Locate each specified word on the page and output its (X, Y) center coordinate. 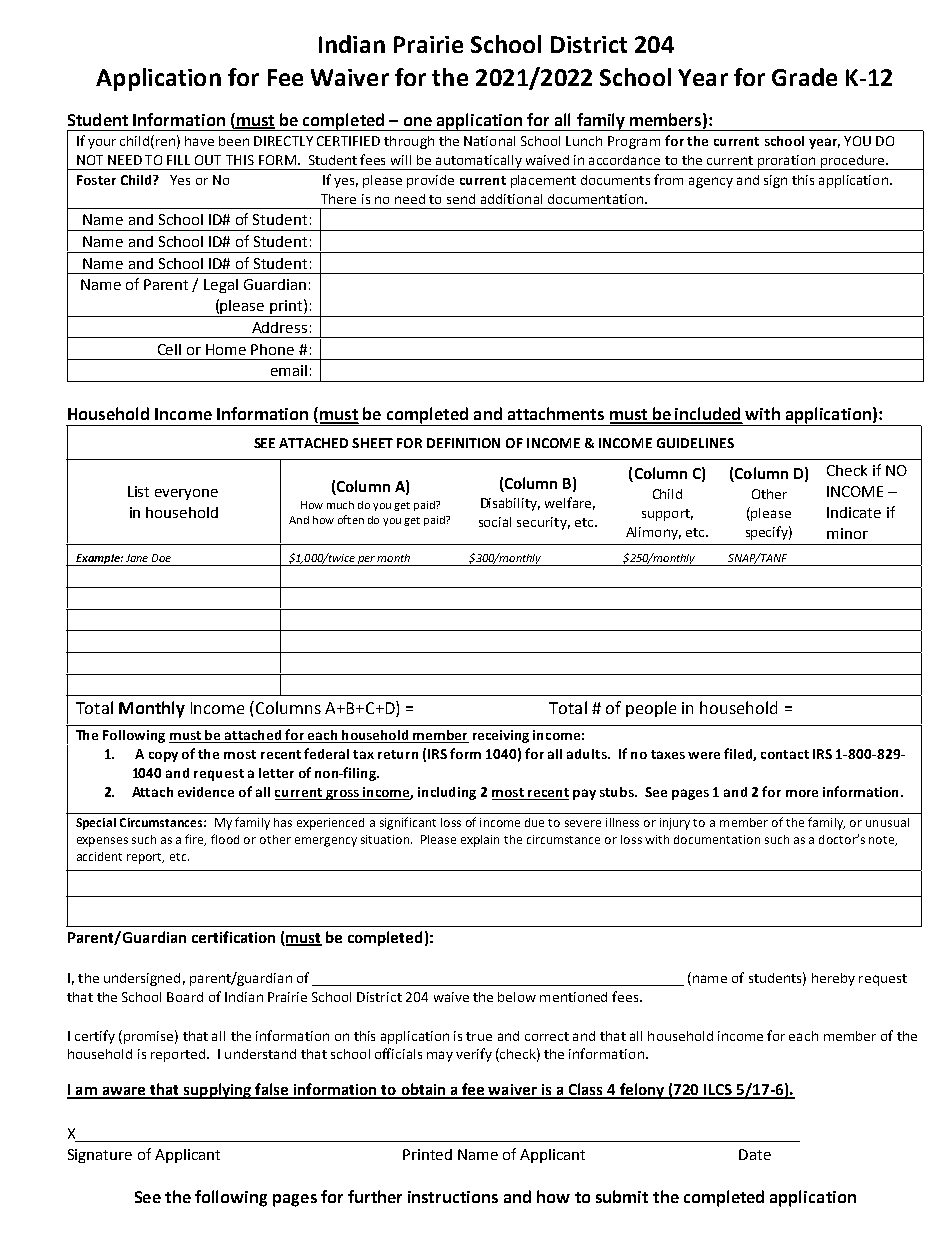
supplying (218, 1091)
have (199, 141)
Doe (161, 558)
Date (755, 1154)
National (489, 141)
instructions (453, 1197)
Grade (804, 77)
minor (847, 533)
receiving (501, 736)
